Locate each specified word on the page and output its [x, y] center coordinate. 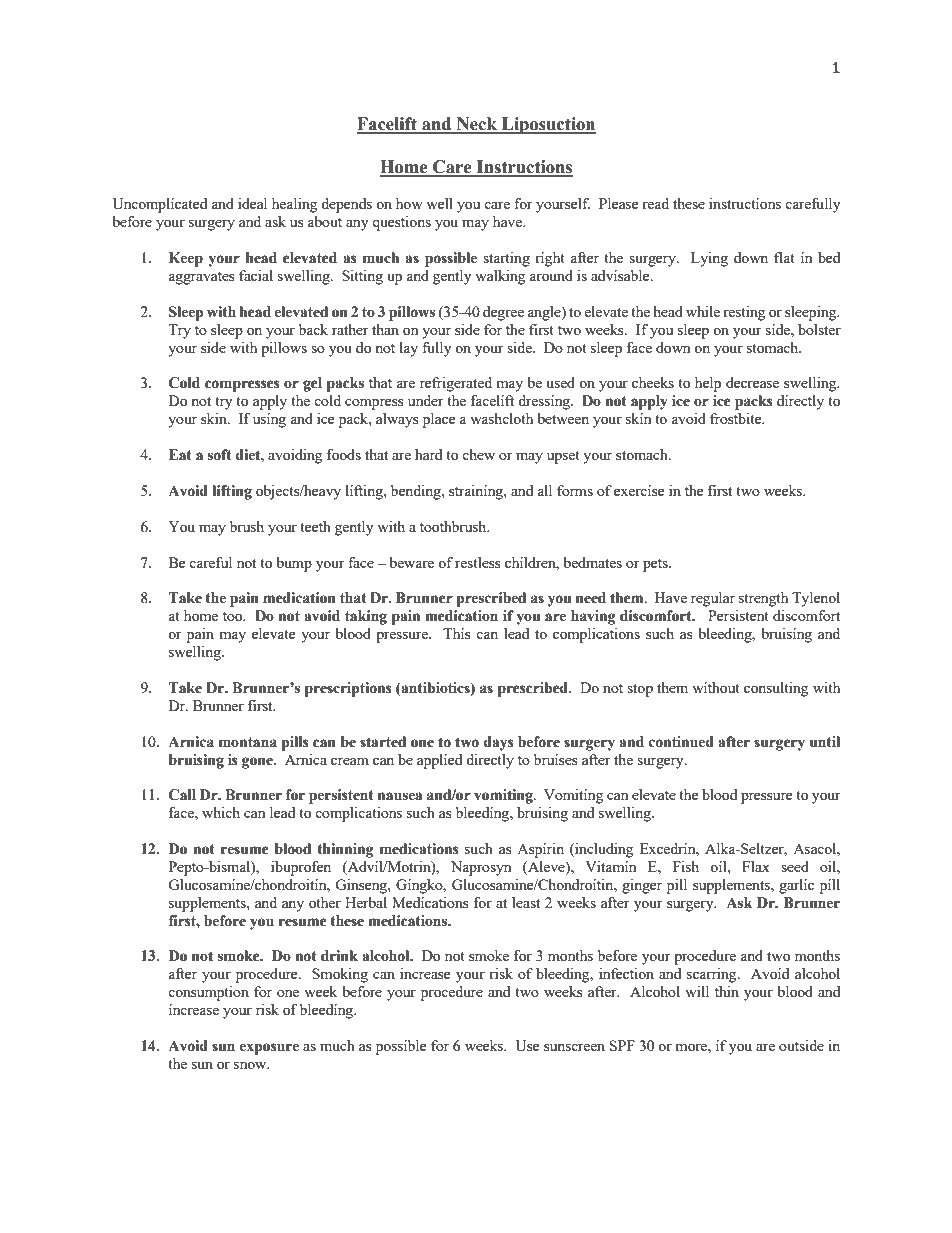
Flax [756, 866]
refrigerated [456, 384]
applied [439, 761]
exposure [269, 1049]
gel [312, 384]
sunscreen [574, 1047]
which [221, 812]
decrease [752, 382]
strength [763, 599]
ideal [252, 203]
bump [294, 564]
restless [478, 562]
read [655, 203]
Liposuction [547, 125]
